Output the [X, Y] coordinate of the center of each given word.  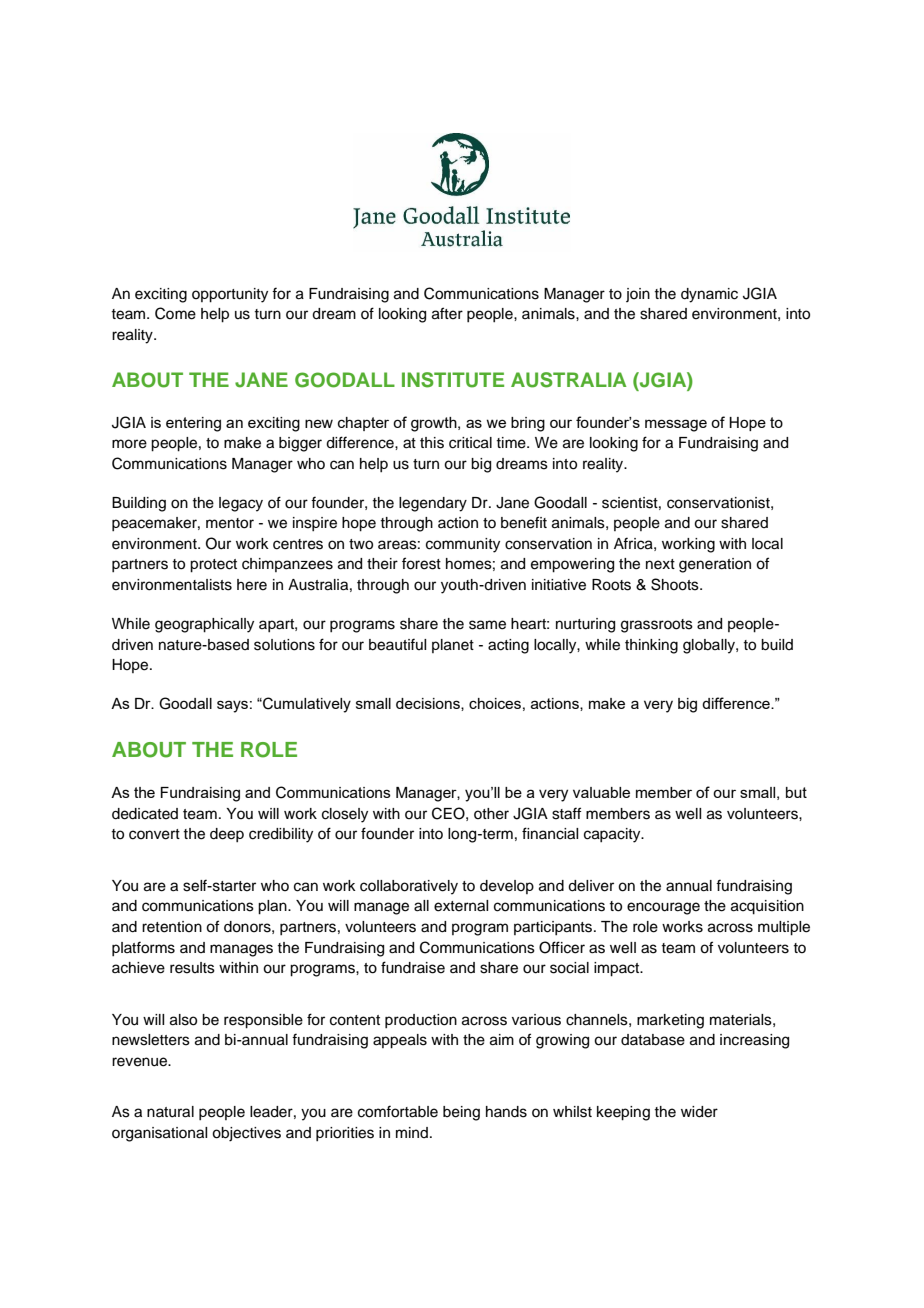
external [461, 906]
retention [172, 927]
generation [715, 565]
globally [710, 646]
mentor [230, 523]
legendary [433, 504]
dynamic [709, 295]
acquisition [767, 907]
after [447, 313]
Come [175, 313]
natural [170, 1112]
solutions [284, 645]
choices [495, 703]
